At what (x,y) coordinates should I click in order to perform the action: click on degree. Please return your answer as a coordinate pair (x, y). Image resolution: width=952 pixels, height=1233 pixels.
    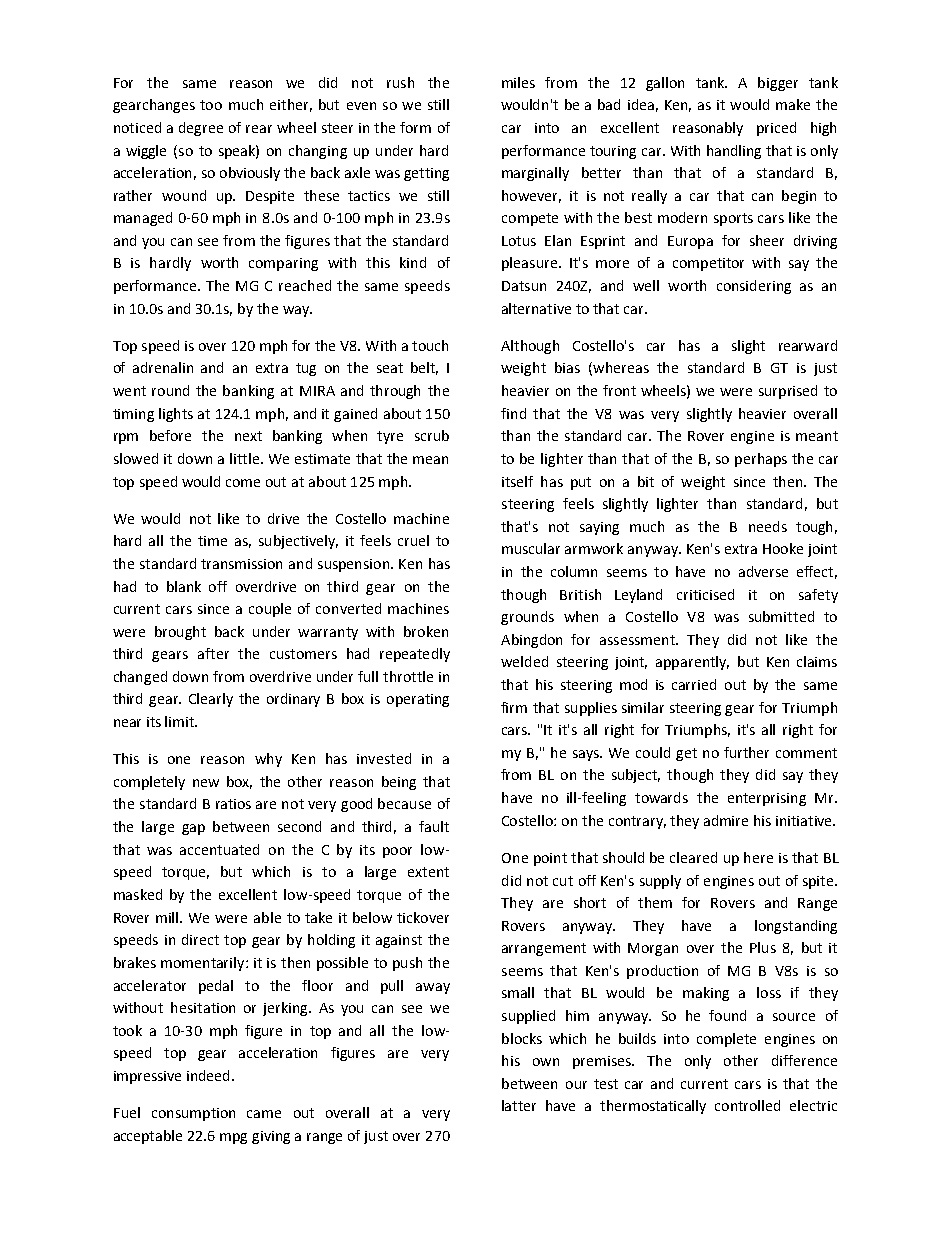
    Looking at the image, I should click on (201, 129).
